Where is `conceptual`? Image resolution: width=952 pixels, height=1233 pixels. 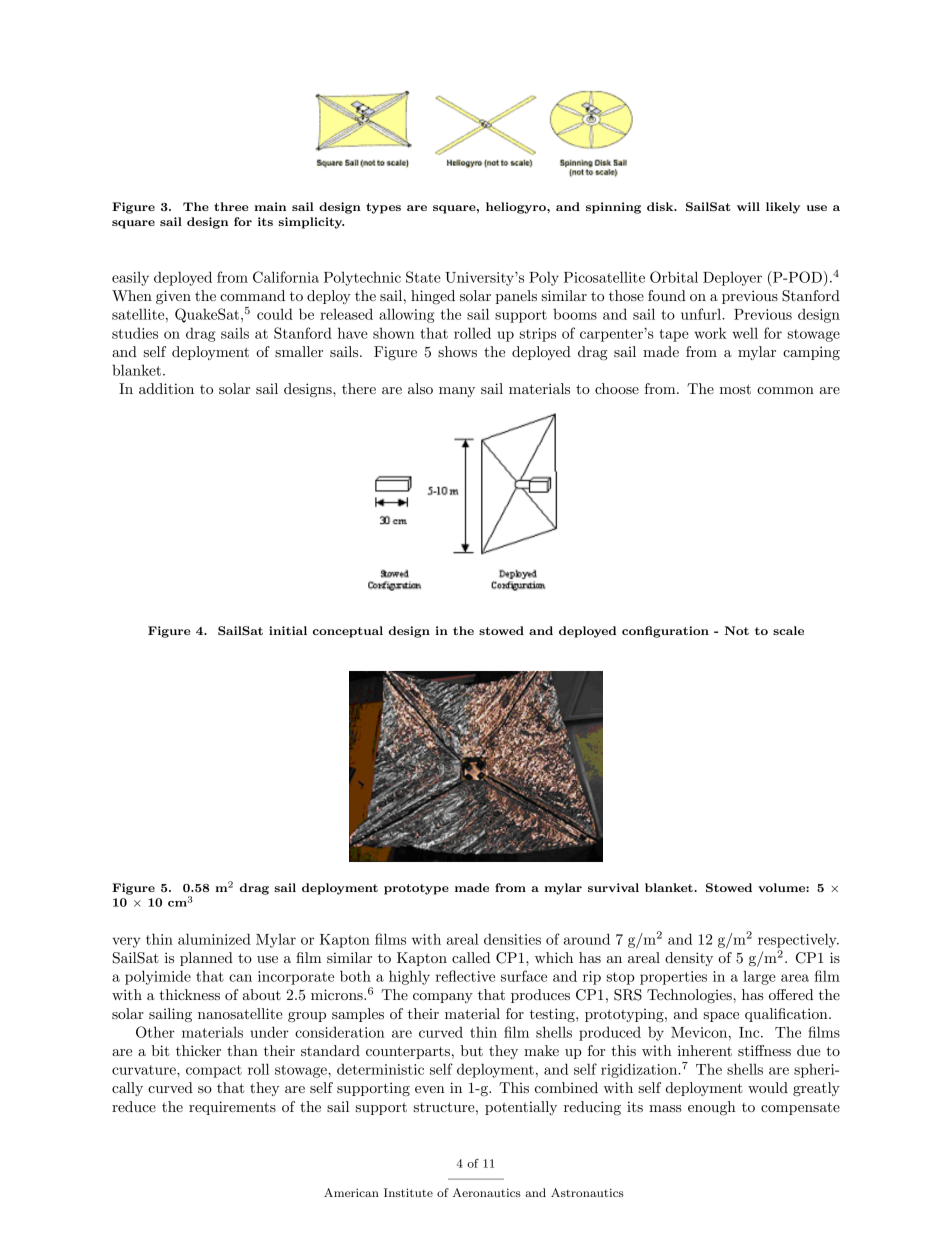 conceptual is located at coordinates (348, 632).
